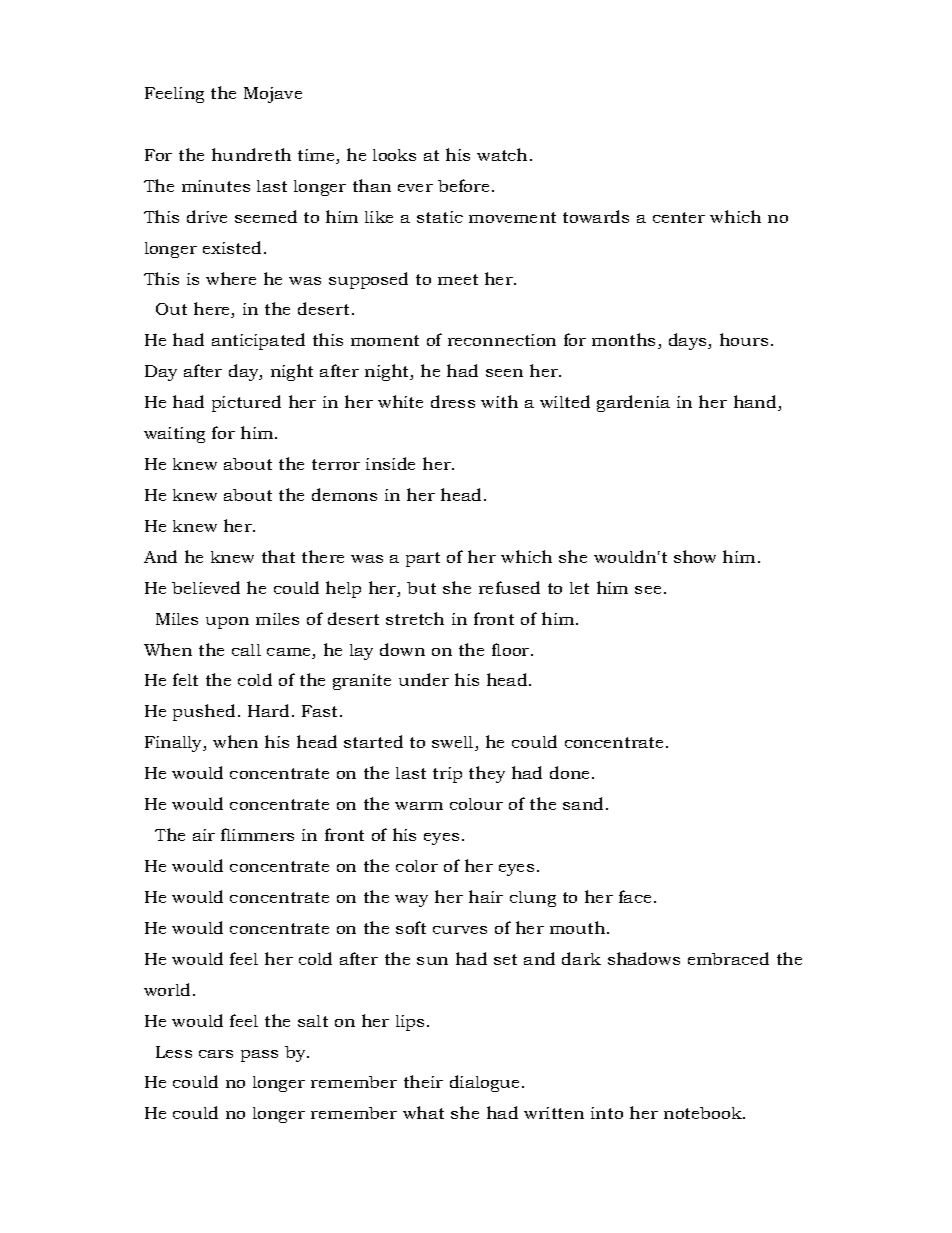  Describe the element at coordinates (679, 217) in the image. I see `center` at that location.
